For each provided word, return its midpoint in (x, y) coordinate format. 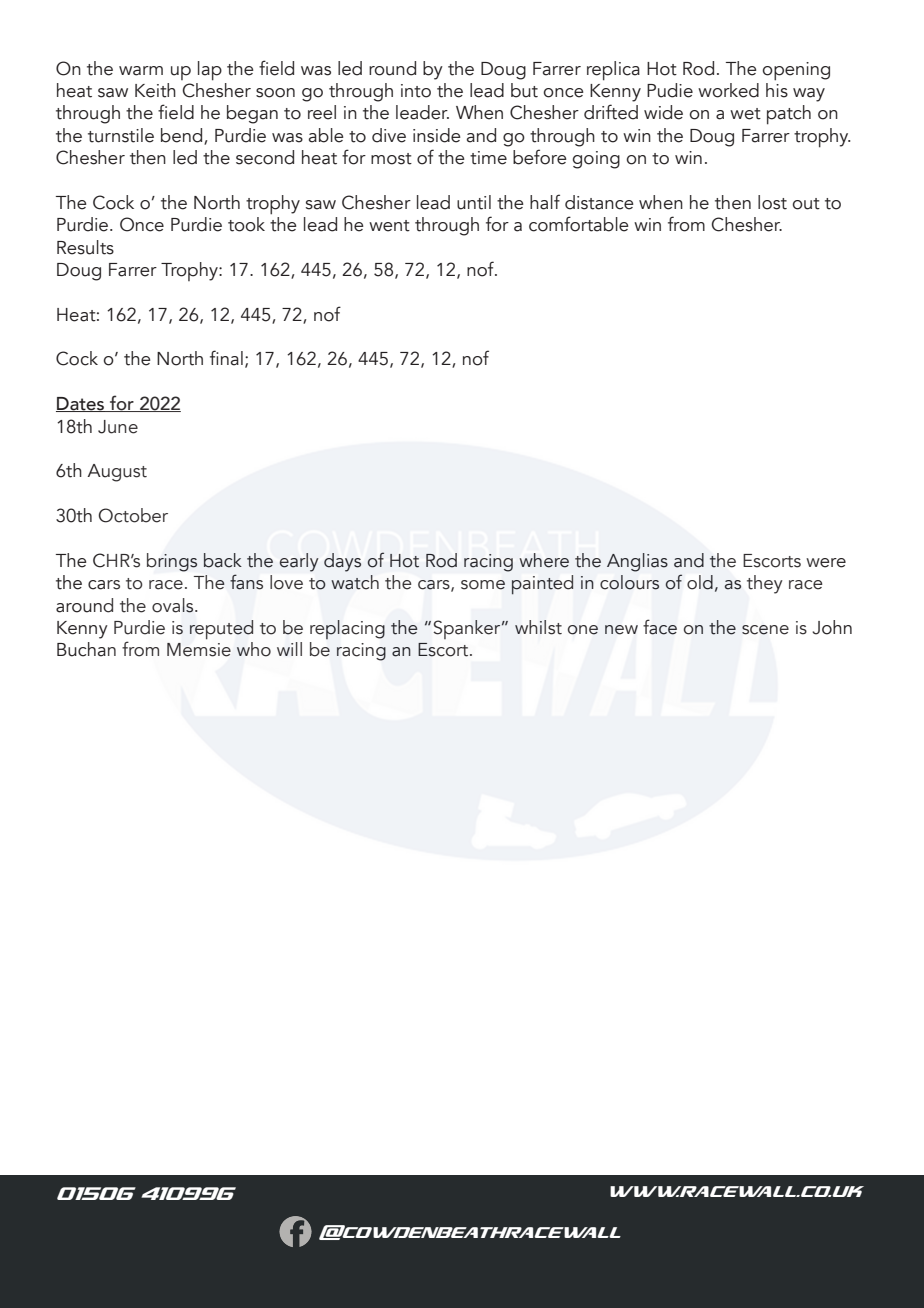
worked (728, 90)
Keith (155, 90)
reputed (221, 629)
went (389, 226)
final (226, 358)
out (806, 204)
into (416, 91)
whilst (538, 627)
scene (765, 630)
